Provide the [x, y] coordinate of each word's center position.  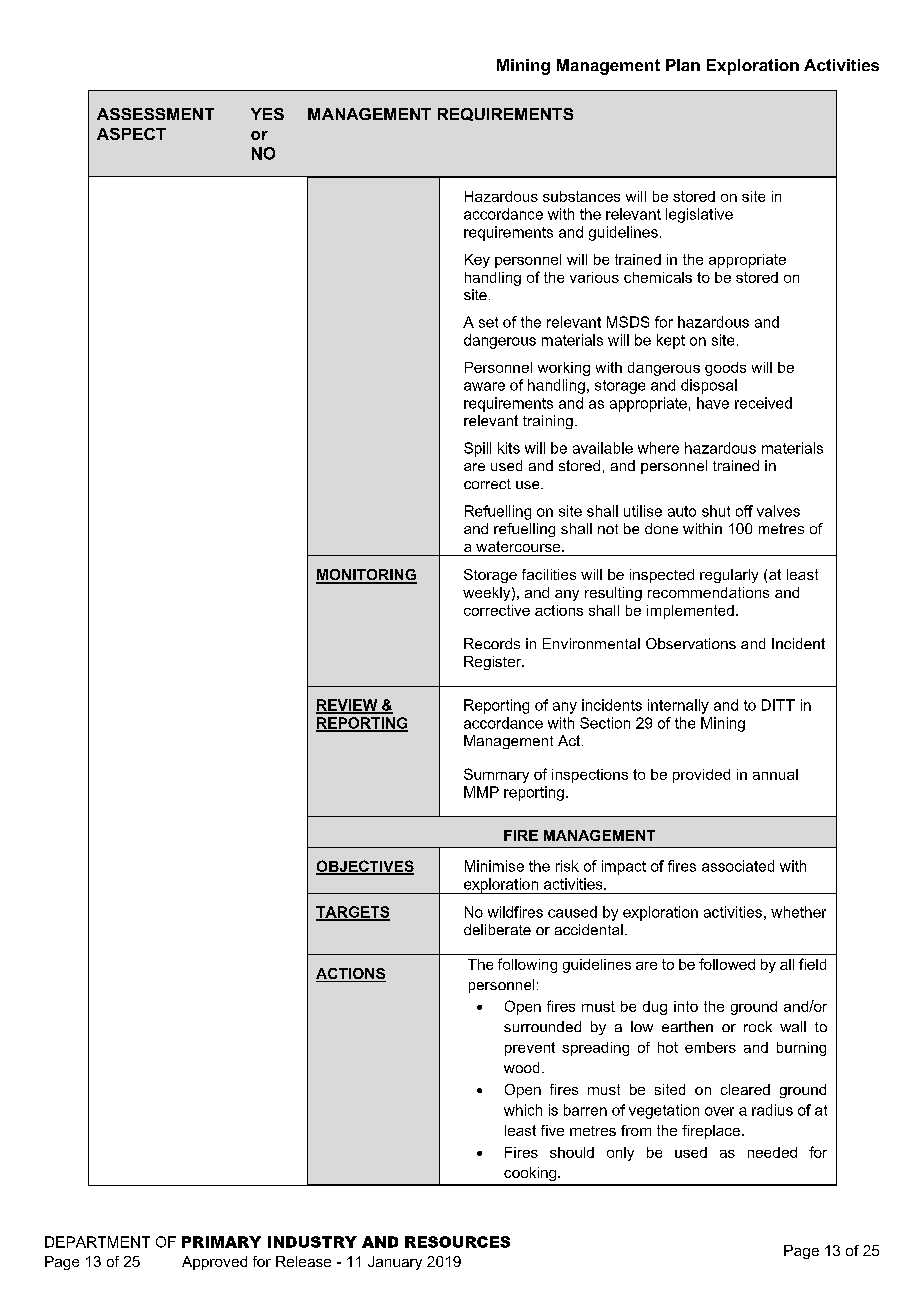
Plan [683, 65]
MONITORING [366, 576]
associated [738, 866]
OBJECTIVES [365, 867]
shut [716, 511]
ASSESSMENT [155, 114]
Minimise [494, 866]
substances [581, 196]
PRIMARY [221, 1242]
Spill [477, 449]
